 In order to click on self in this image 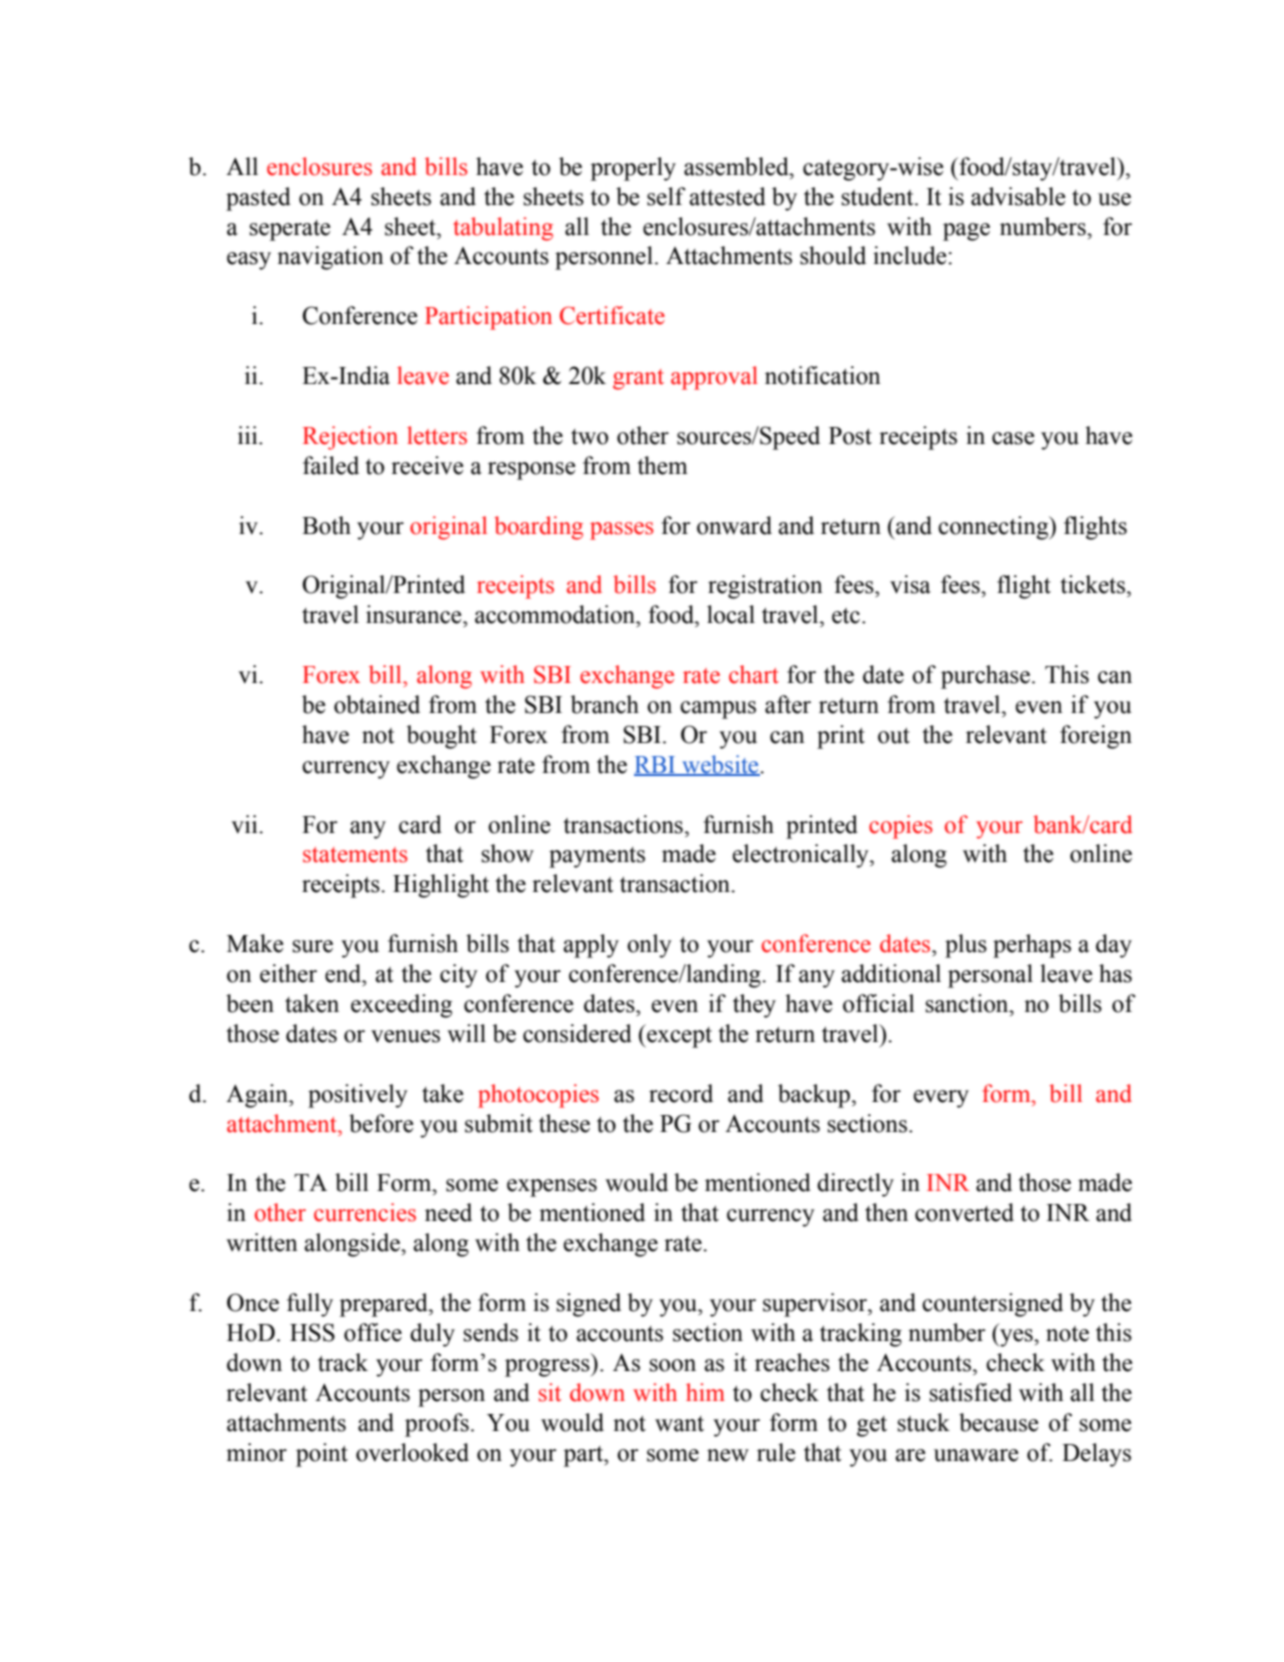, I will do `click(666, 196)`.
